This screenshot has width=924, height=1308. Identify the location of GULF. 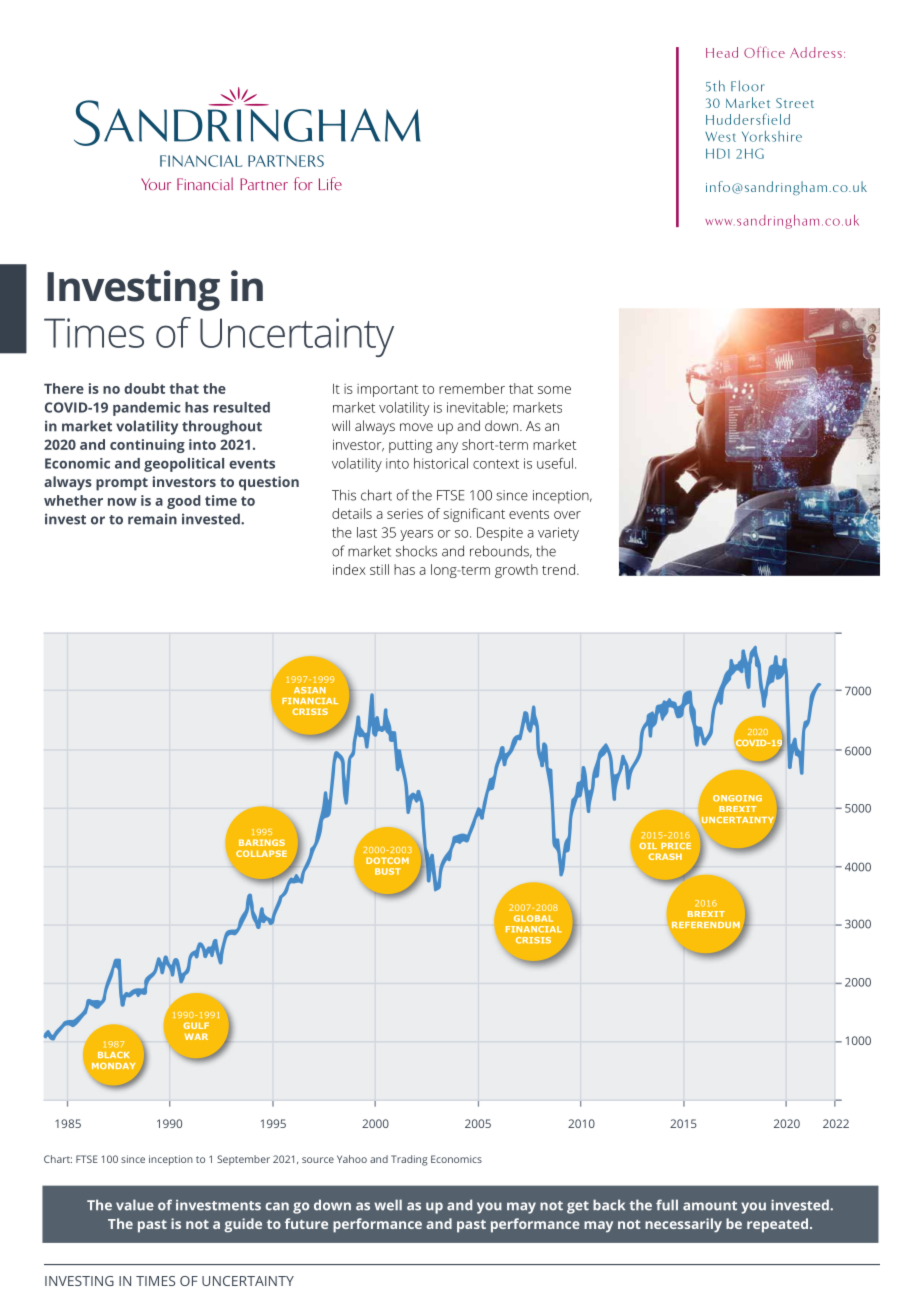
(196, 1025).
